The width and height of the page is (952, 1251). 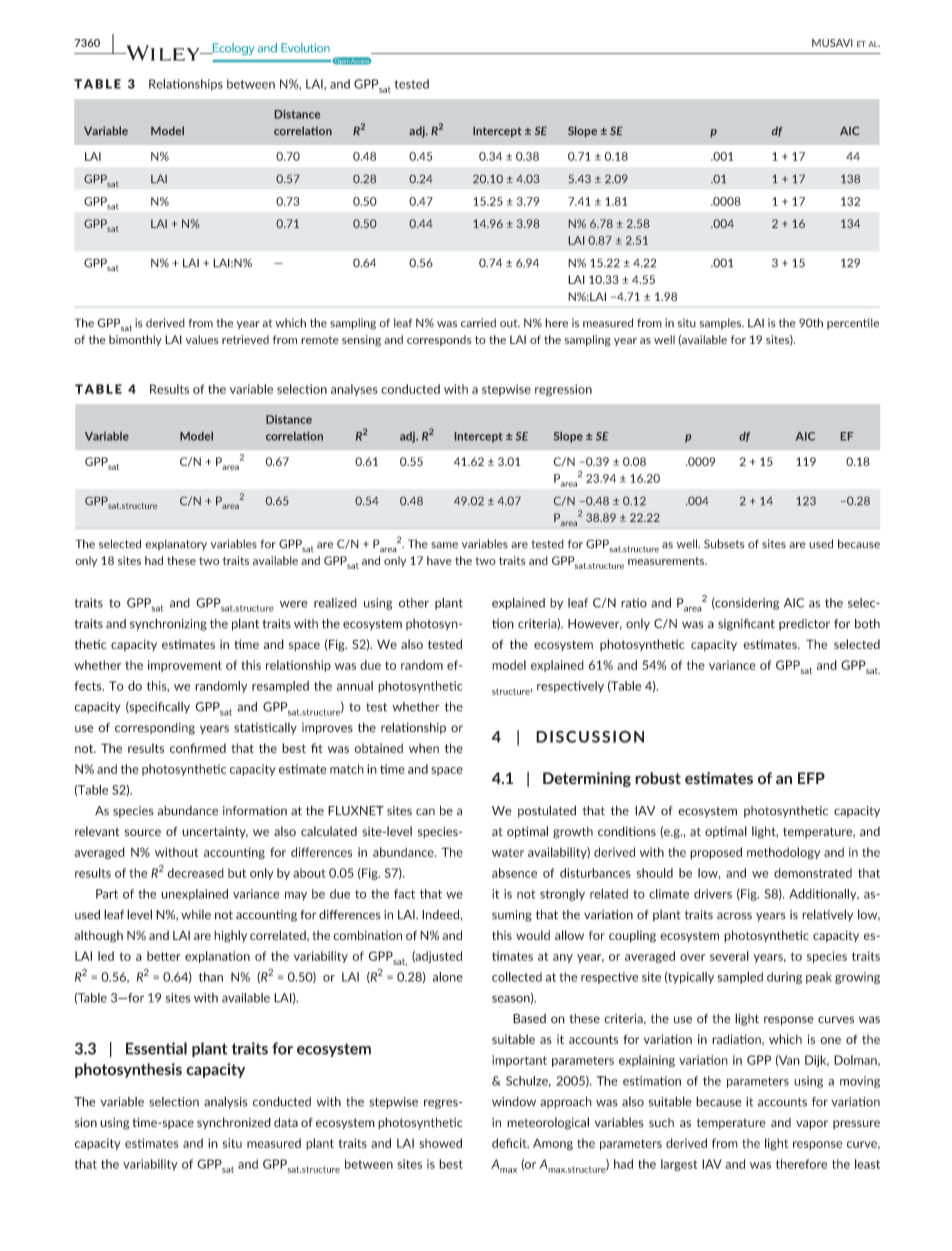 What do you see at coordinates (722, 323) in the page?
I see `samples` at bounding box center [722, 323].
